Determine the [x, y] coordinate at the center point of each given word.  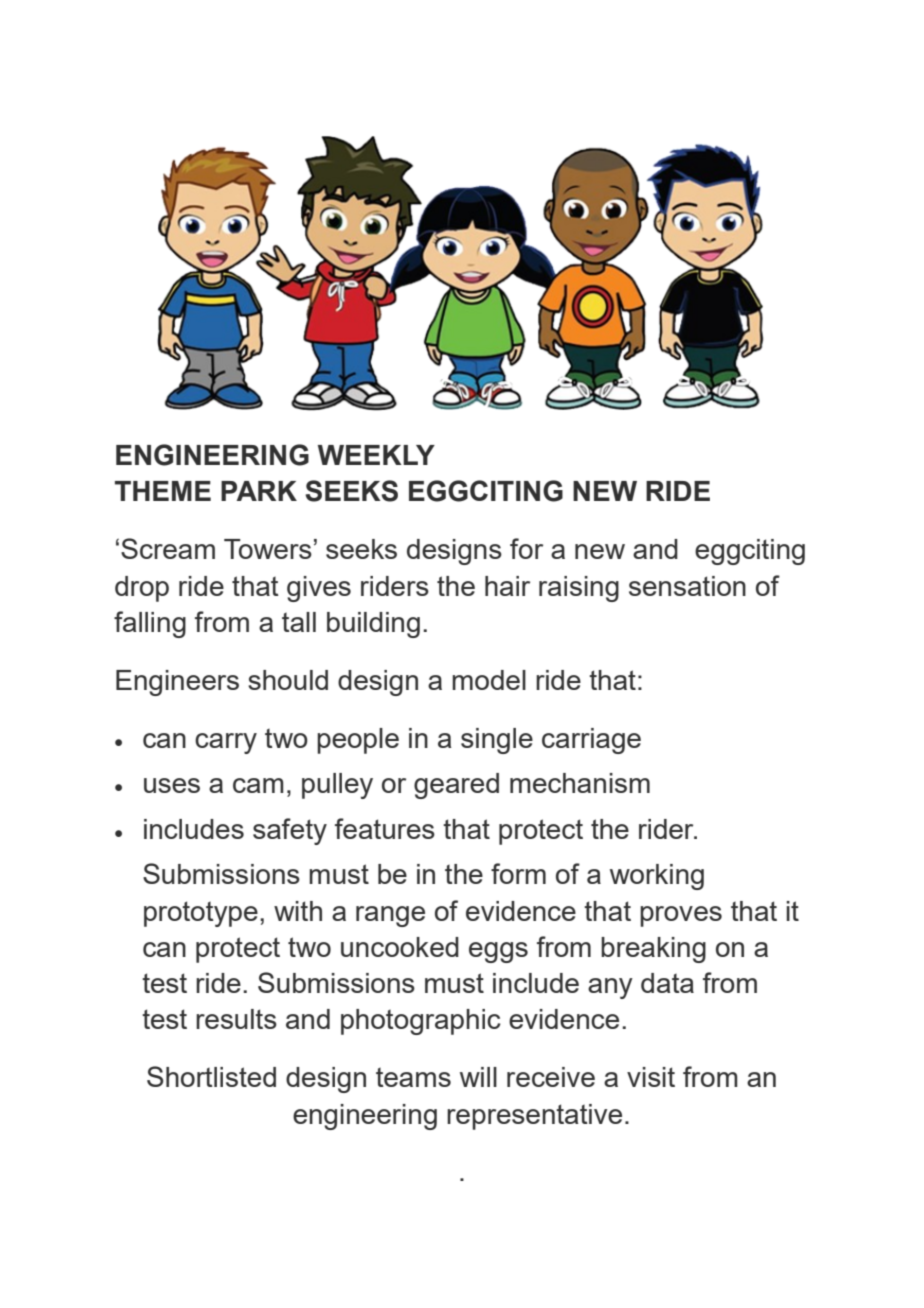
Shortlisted [211, 1076]
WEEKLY [376, 455]
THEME [163, 491]
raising [579, 589]
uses [172, 785]
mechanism [580, 783]
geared [456, 786]
